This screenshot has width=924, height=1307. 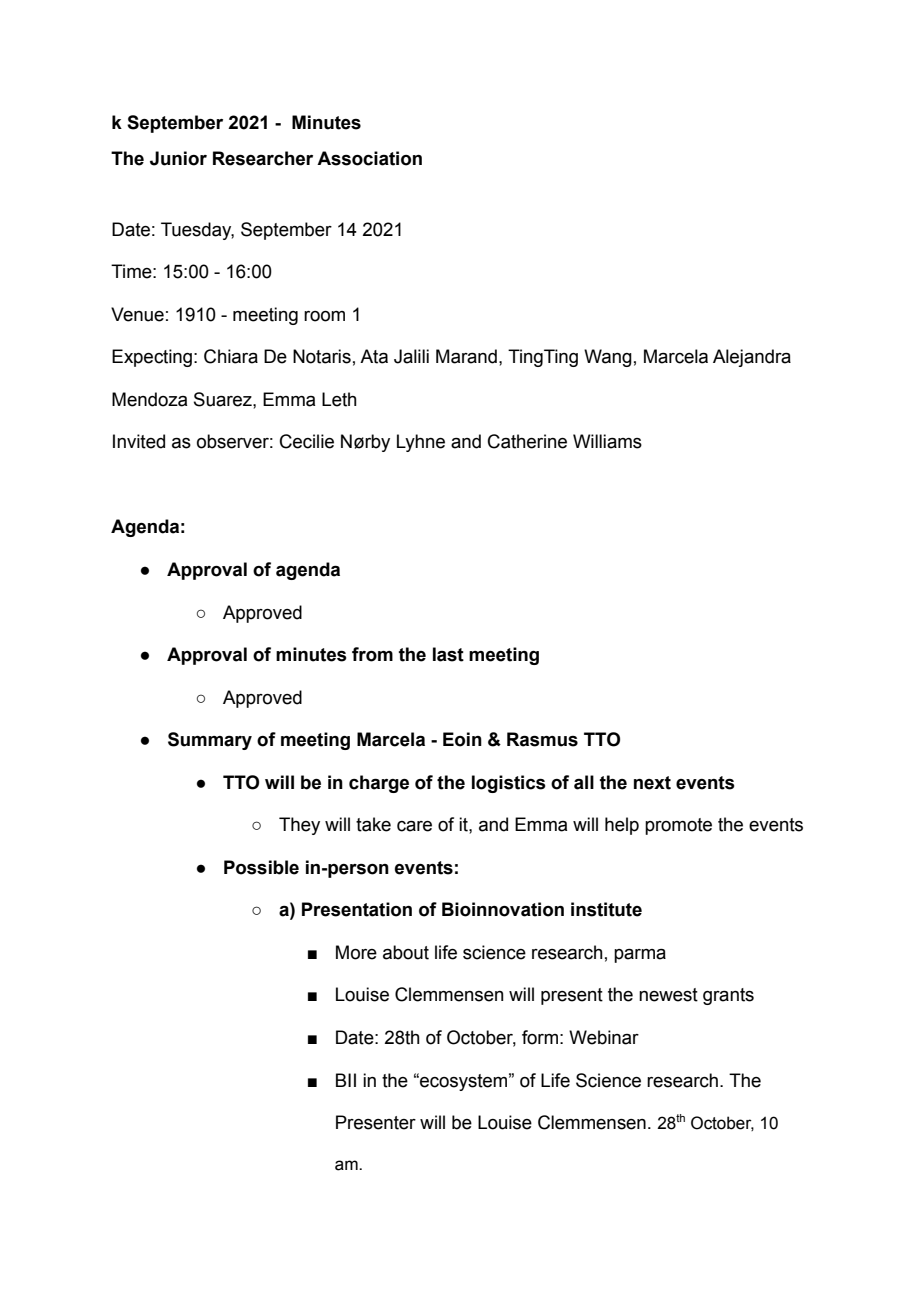 I want to click on Junior, so click(x=178, y=158).
